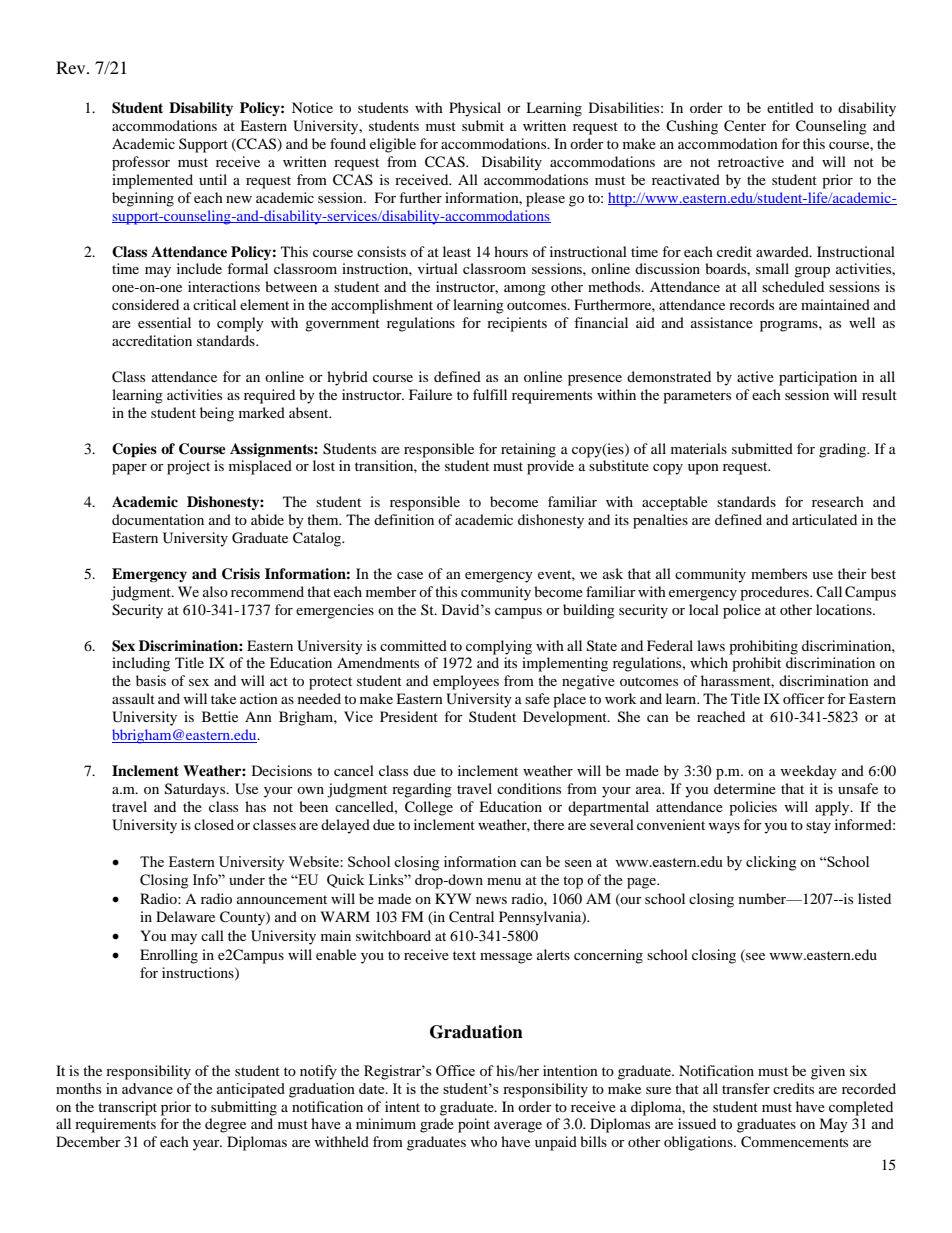 This screenshot has width=952, height=1233. Describe the element at coordinates (127, 1108) in the screenshot. I see `transcript` at that location.
